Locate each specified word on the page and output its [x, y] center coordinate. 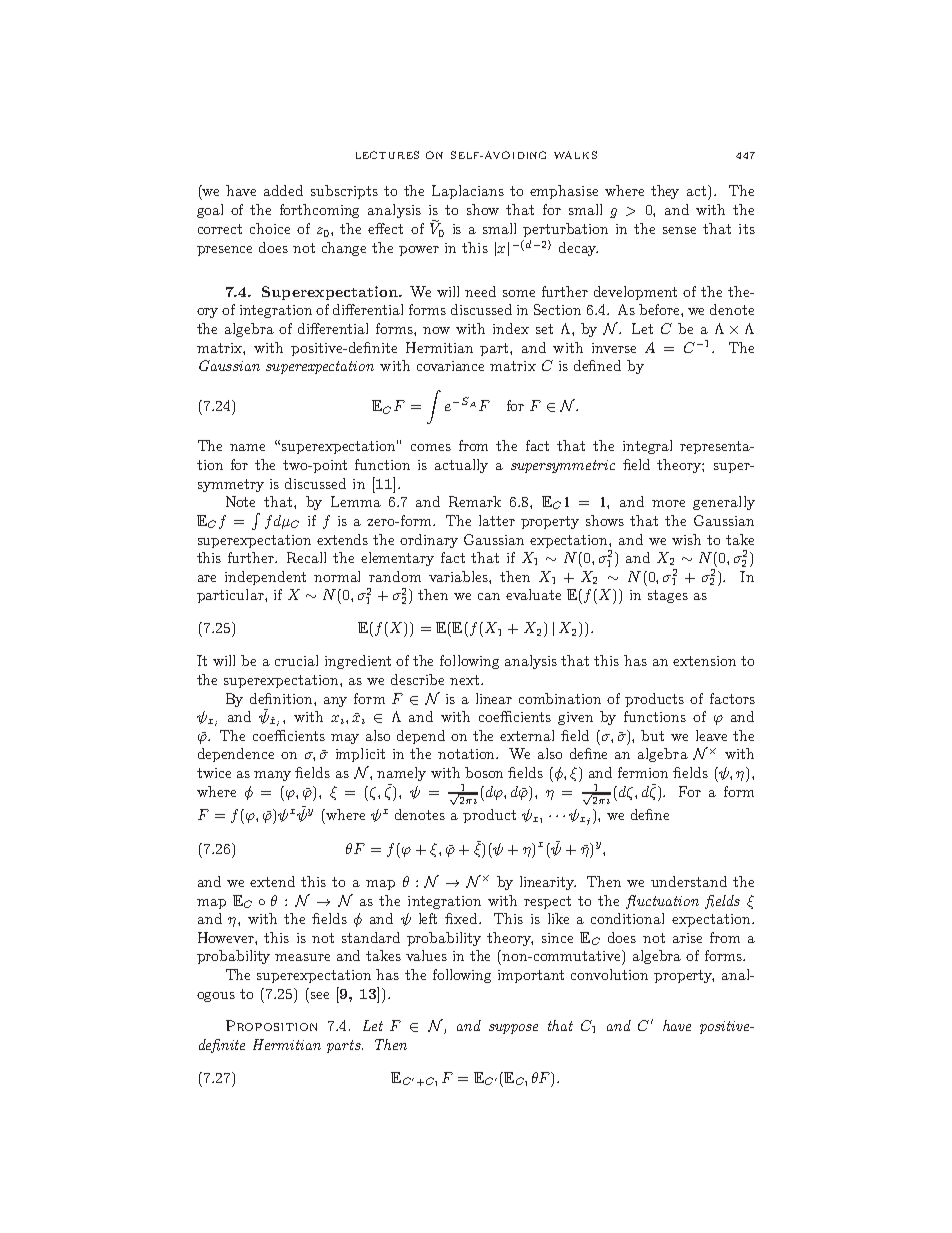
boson [484, 772]
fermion [643, 772]
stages [668, 596]
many [272, 776]
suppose [513, 1029]
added [283, 190]
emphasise [564, 192]
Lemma [356, 501]
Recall [306, 557]
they [665, 192]
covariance [450, 366]
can [489, 596]
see [320, 995]
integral [647, 447]
